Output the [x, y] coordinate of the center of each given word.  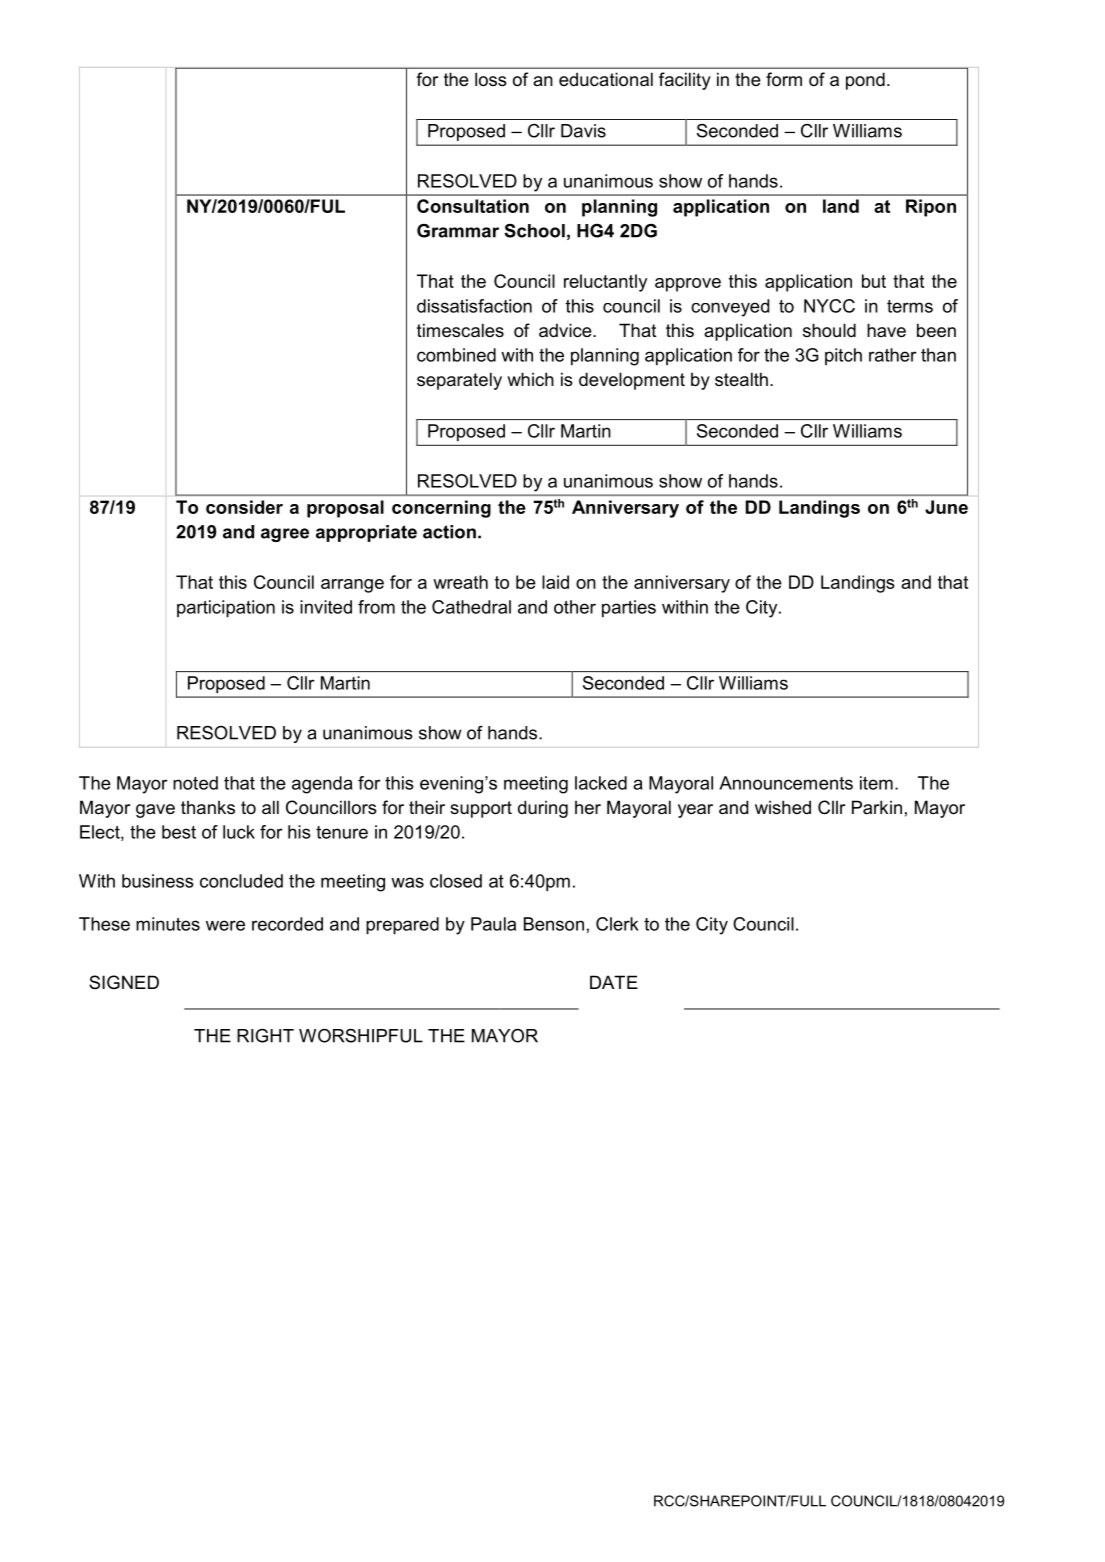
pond [865, 81]
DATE [614, 982]
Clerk [617, 924]
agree [285, 535]
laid [555, 582]
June [946, 507]
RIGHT [265, 1036]
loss [491, 79]
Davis [583, 131]
